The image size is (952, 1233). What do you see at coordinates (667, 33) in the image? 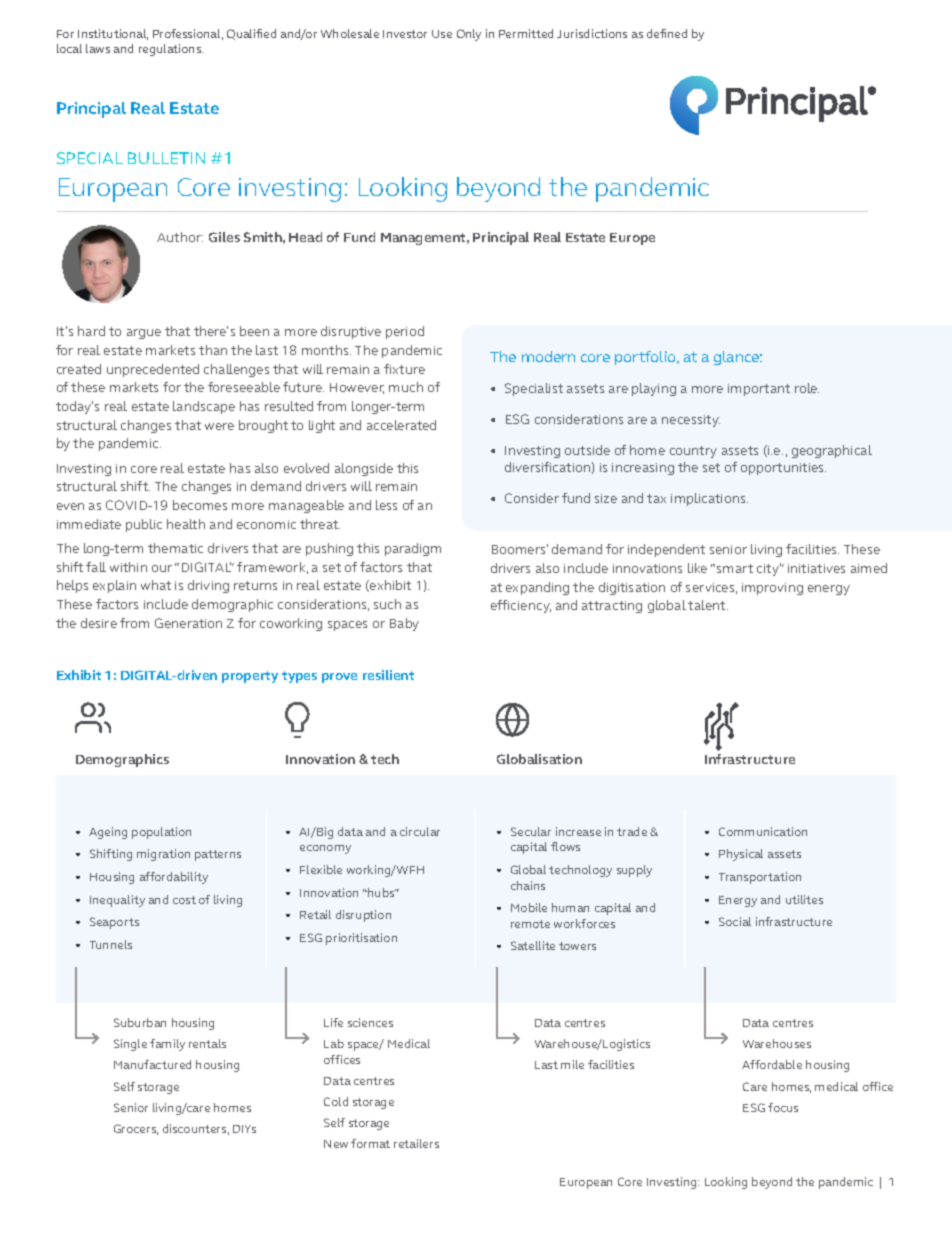
I see `defined` at bounding box center [667, 33].
